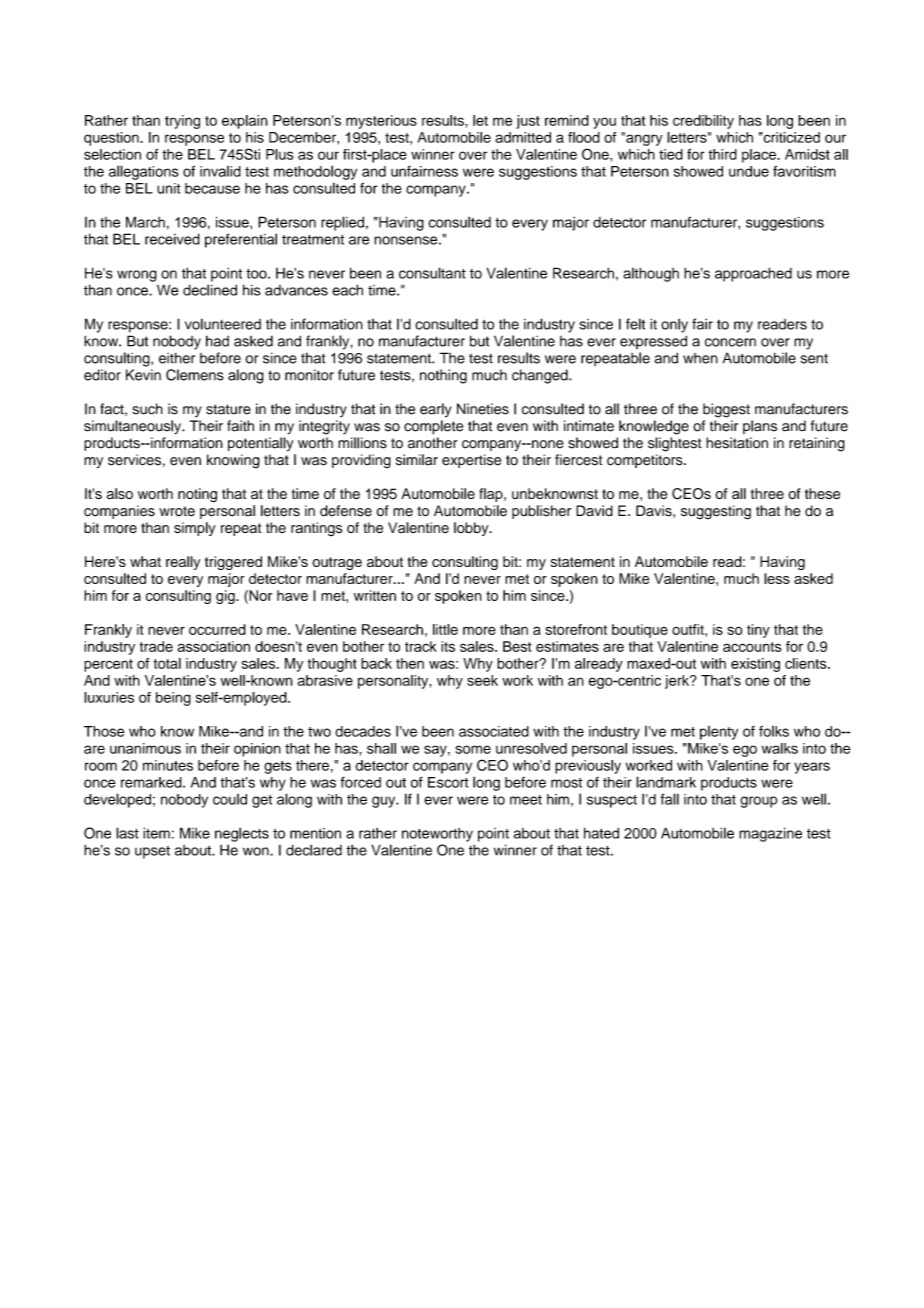  Describe the element at coordinates (526, 800) in the document. I see `meet` at that location.
